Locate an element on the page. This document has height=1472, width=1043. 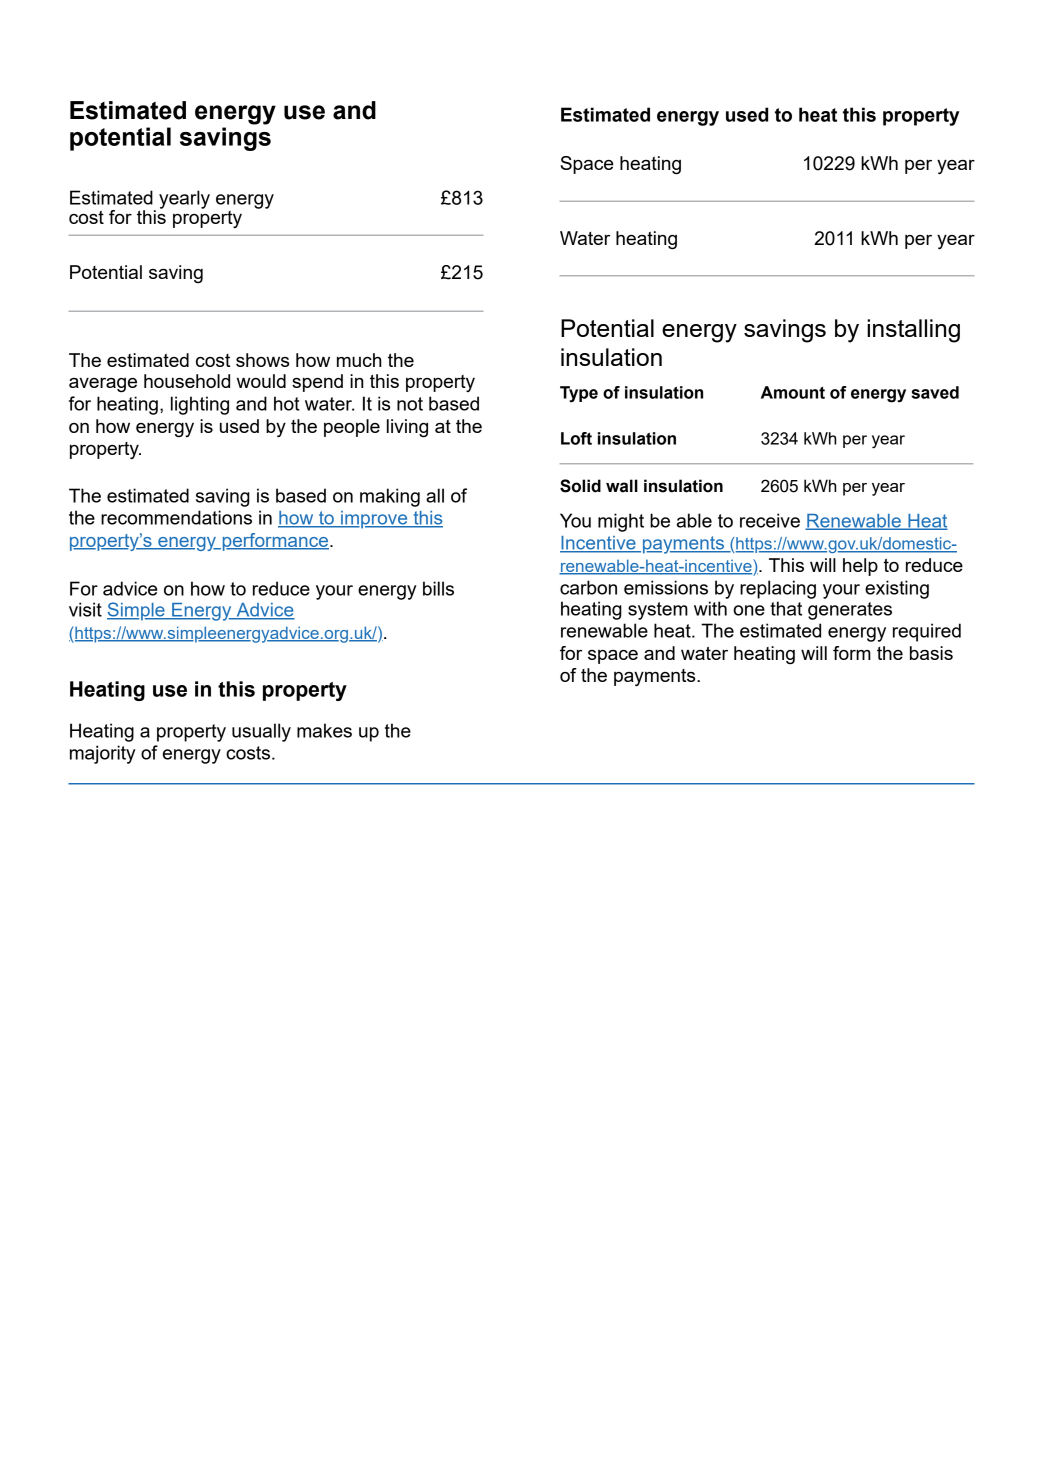
receive is located at coordinates (770, 520).
